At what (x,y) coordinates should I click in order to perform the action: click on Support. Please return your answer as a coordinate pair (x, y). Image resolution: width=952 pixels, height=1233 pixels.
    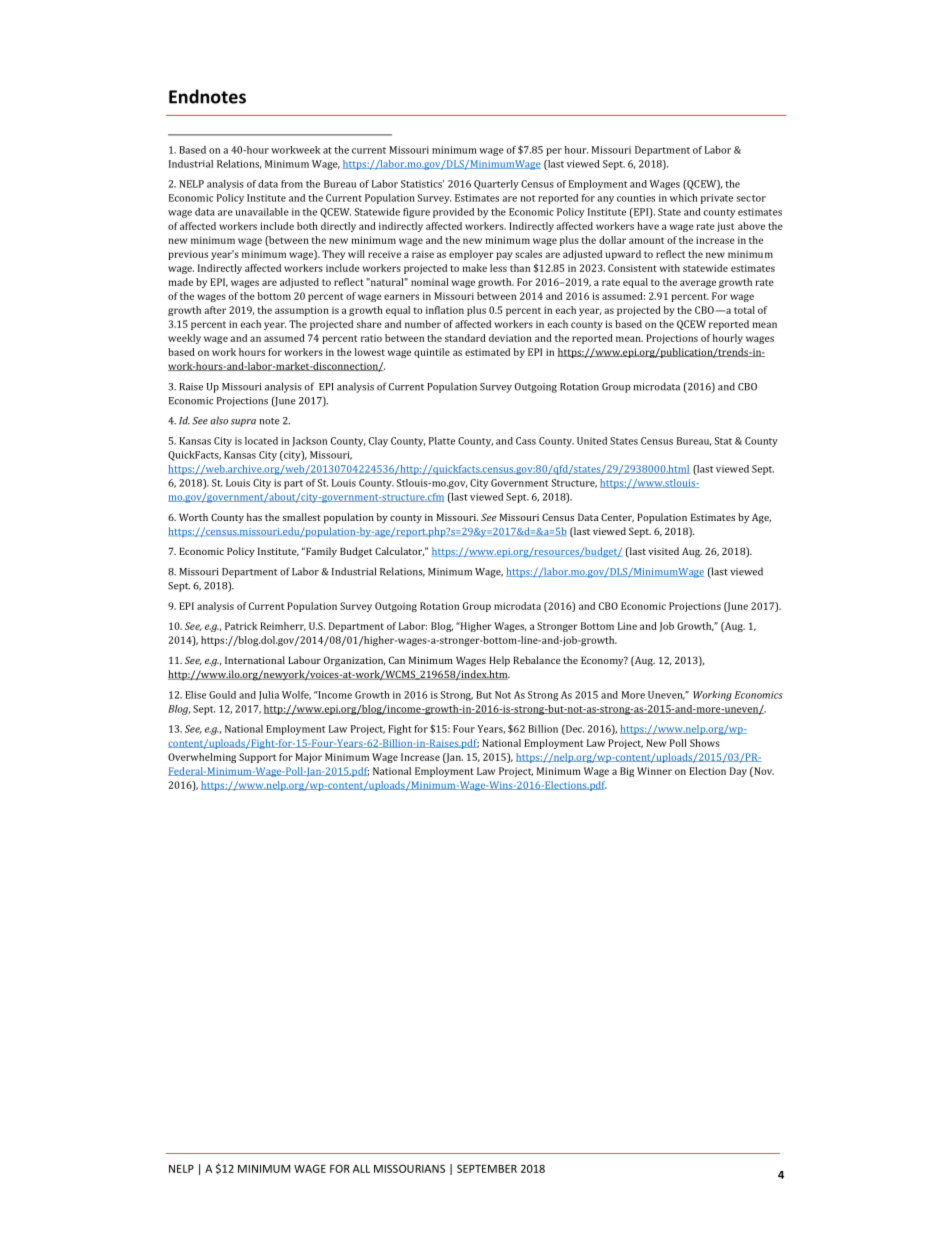
    Looking at the image, I should click on (257, 758).
